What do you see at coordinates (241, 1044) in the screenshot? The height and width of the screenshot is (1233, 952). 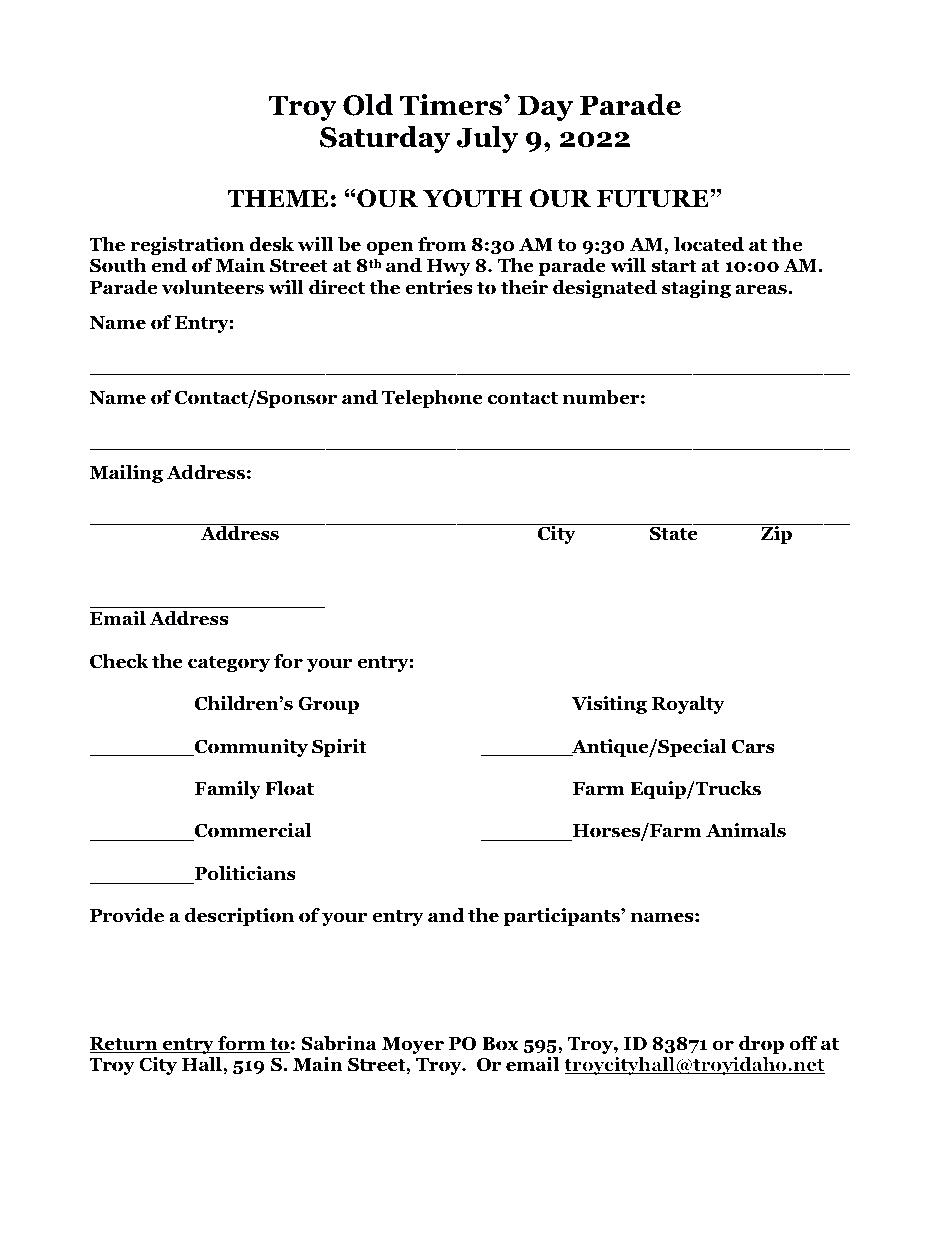 I see `form` at bounding box center [241, 1044].
